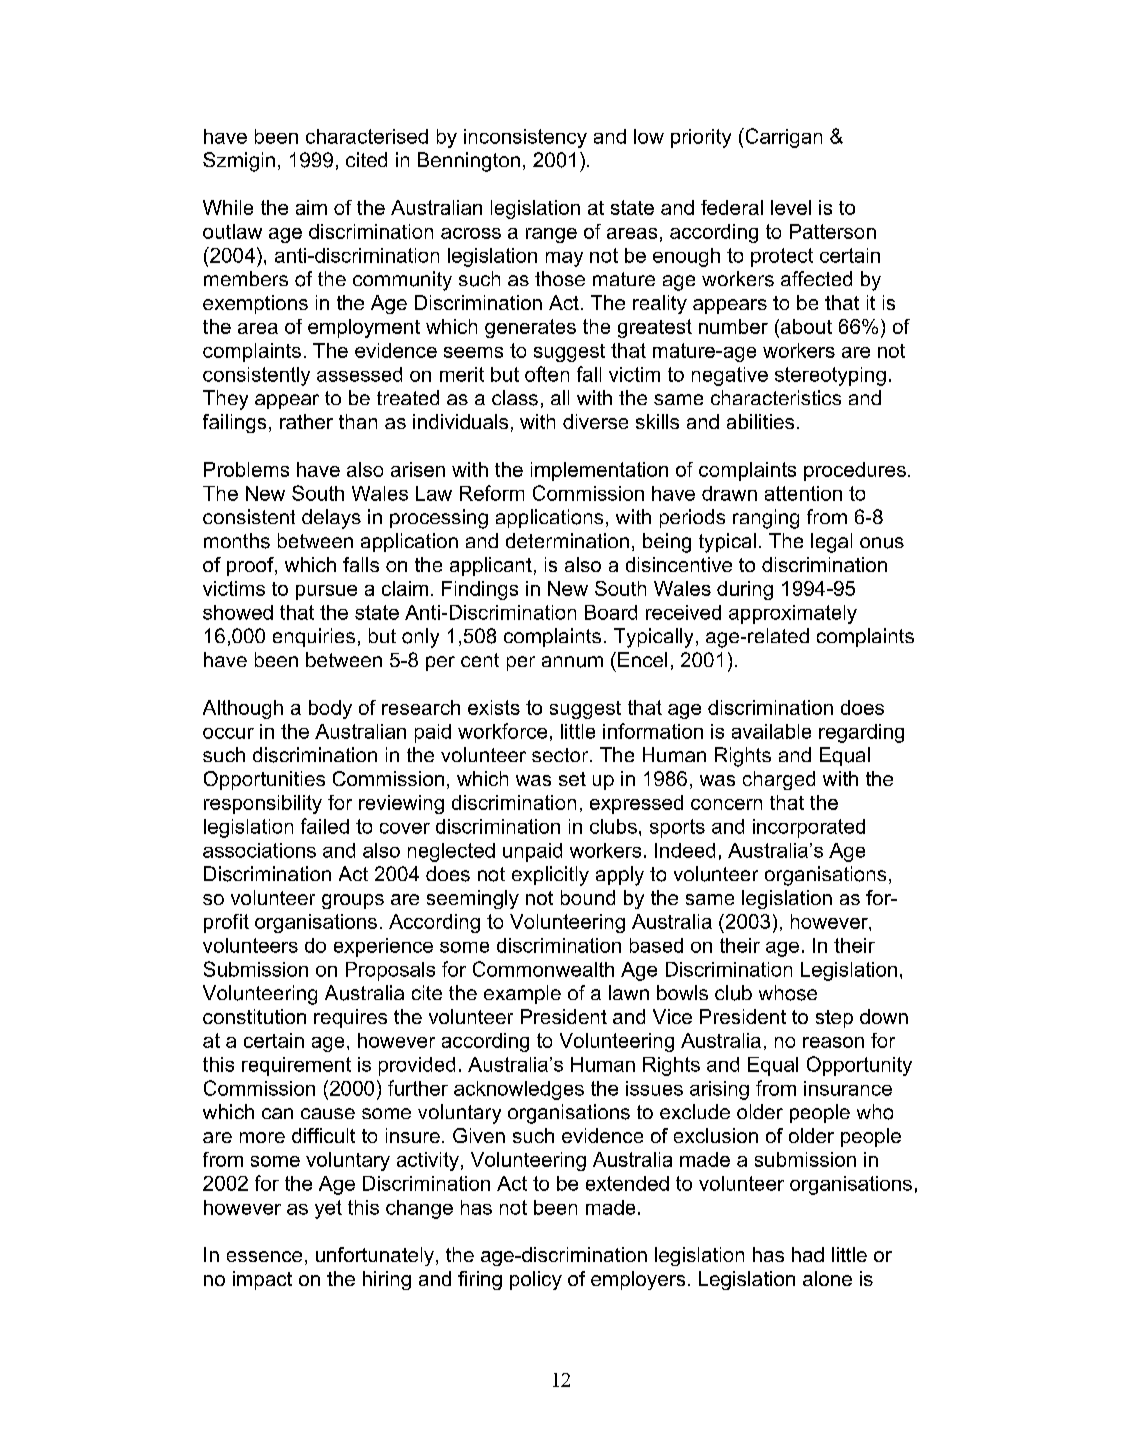 The image size is (1122, 1452). What do you see at coordinates (264, 1256) in the screenshot?
I see `essence` at bounding box center [264, 1256].
